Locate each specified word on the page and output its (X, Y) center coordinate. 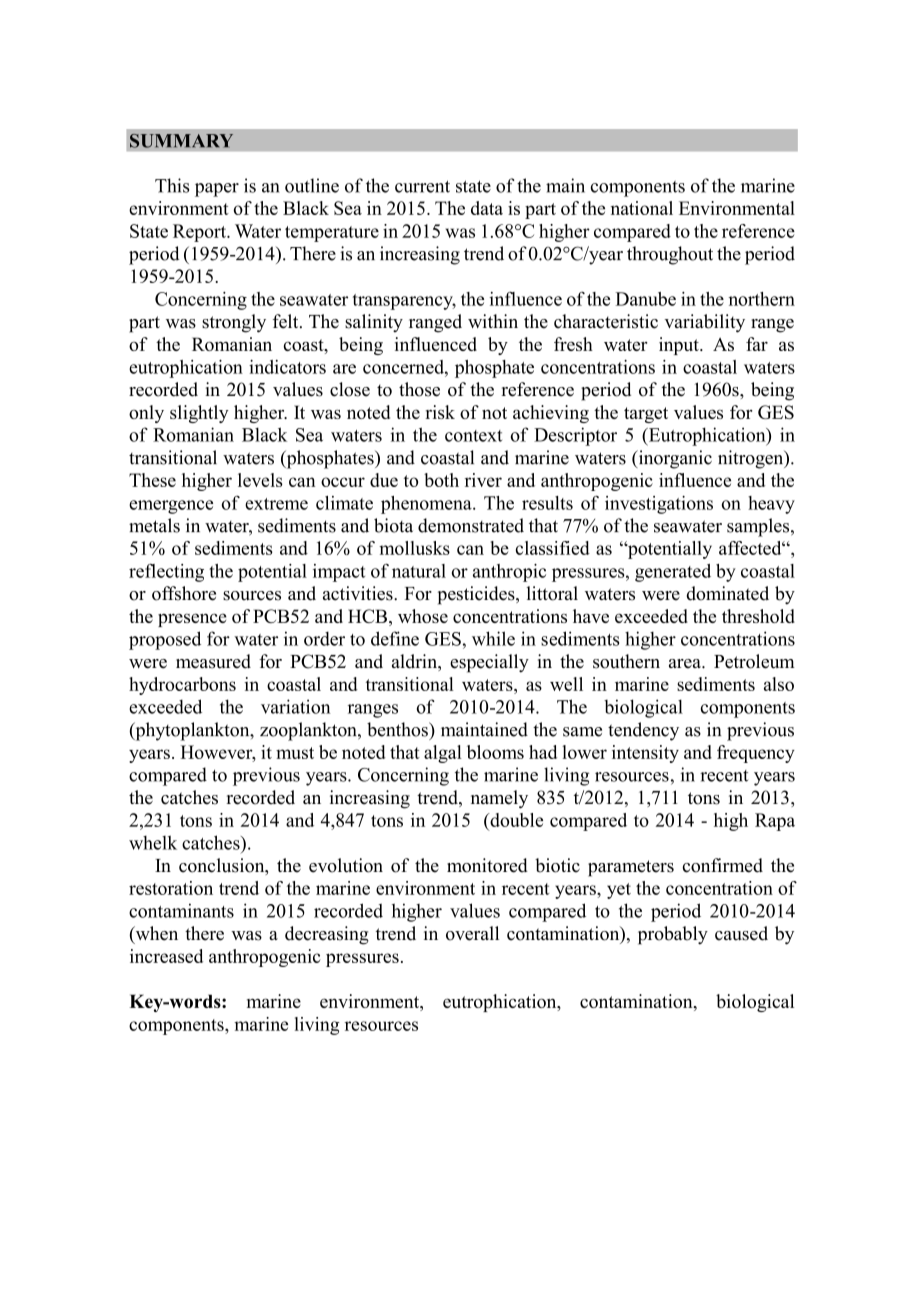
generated (673, 573)
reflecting (166, 572)
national (642, 208)
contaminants (181, 910)
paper (217, 190)
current (422, 186)
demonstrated (471, 525)
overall (472, 933)
